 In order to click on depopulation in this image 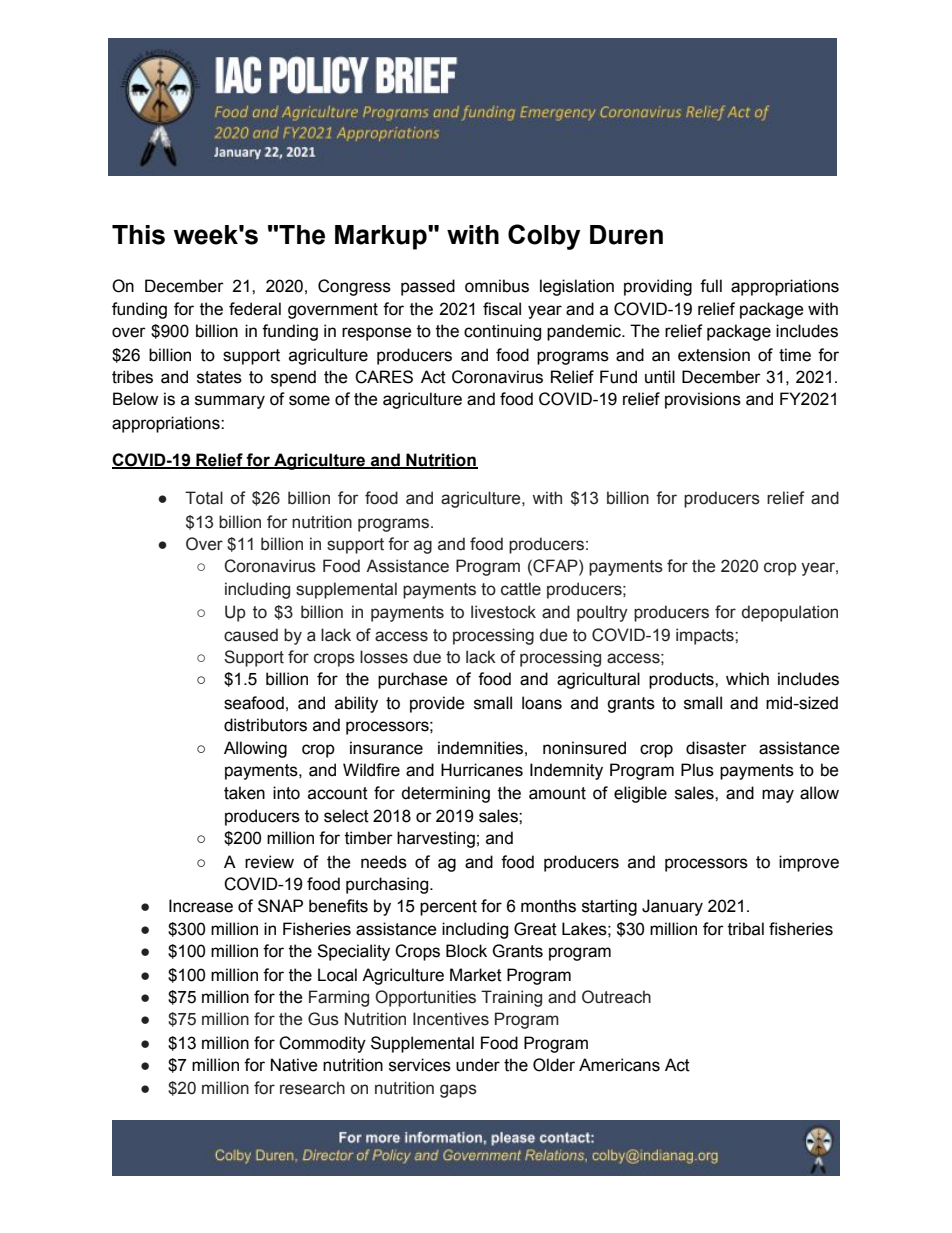, I will do `click(790, 613)`.
